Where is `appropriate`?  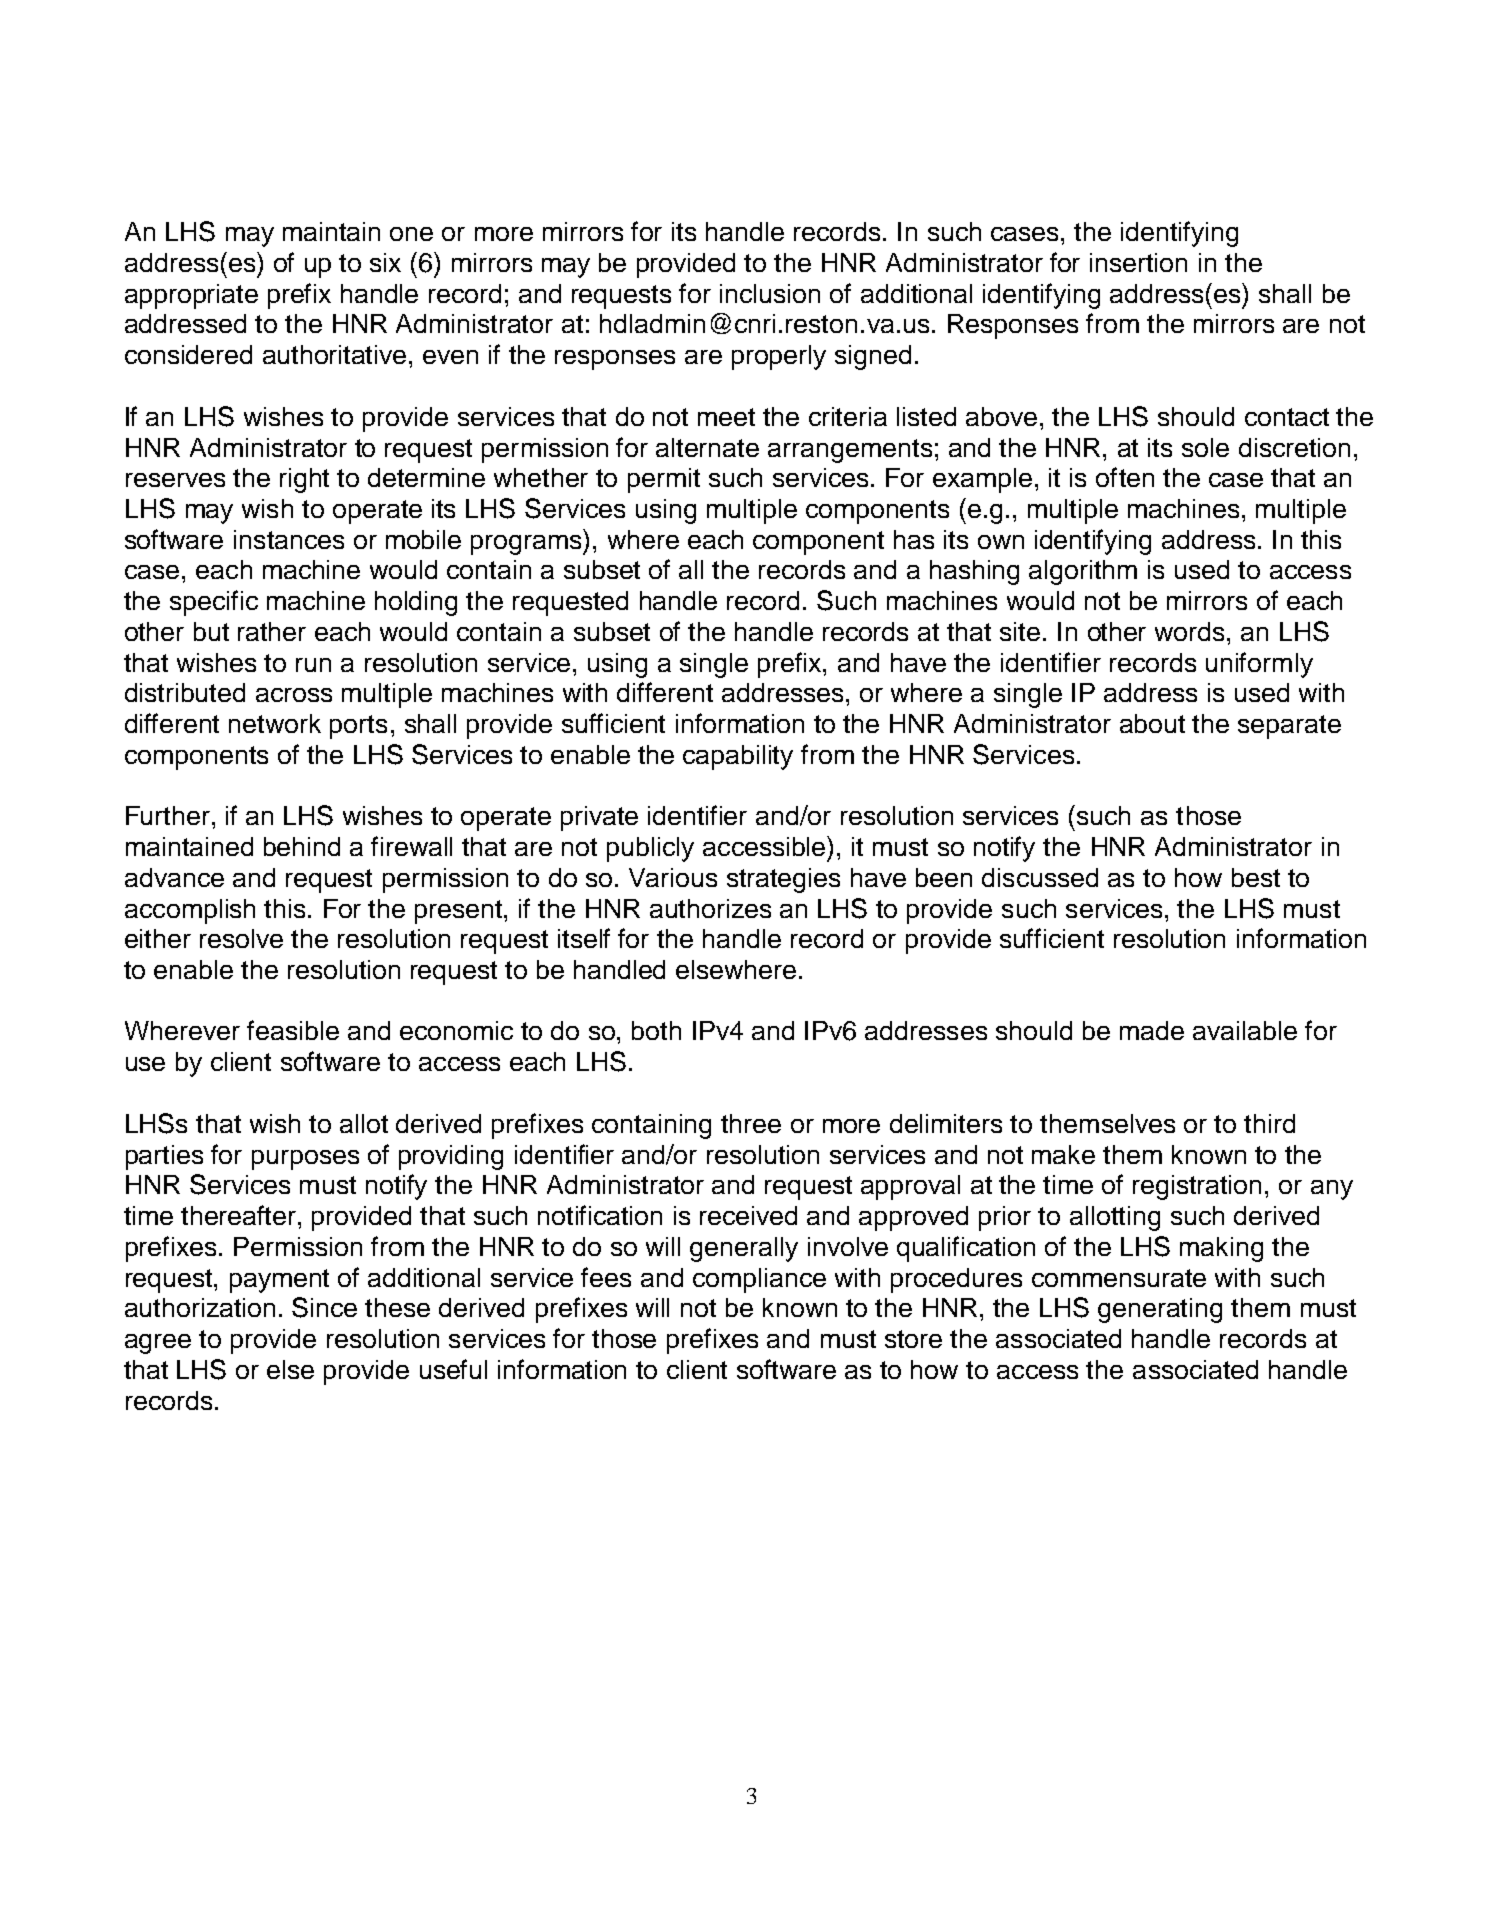 appropriate is located at coordinates (191, 296).
